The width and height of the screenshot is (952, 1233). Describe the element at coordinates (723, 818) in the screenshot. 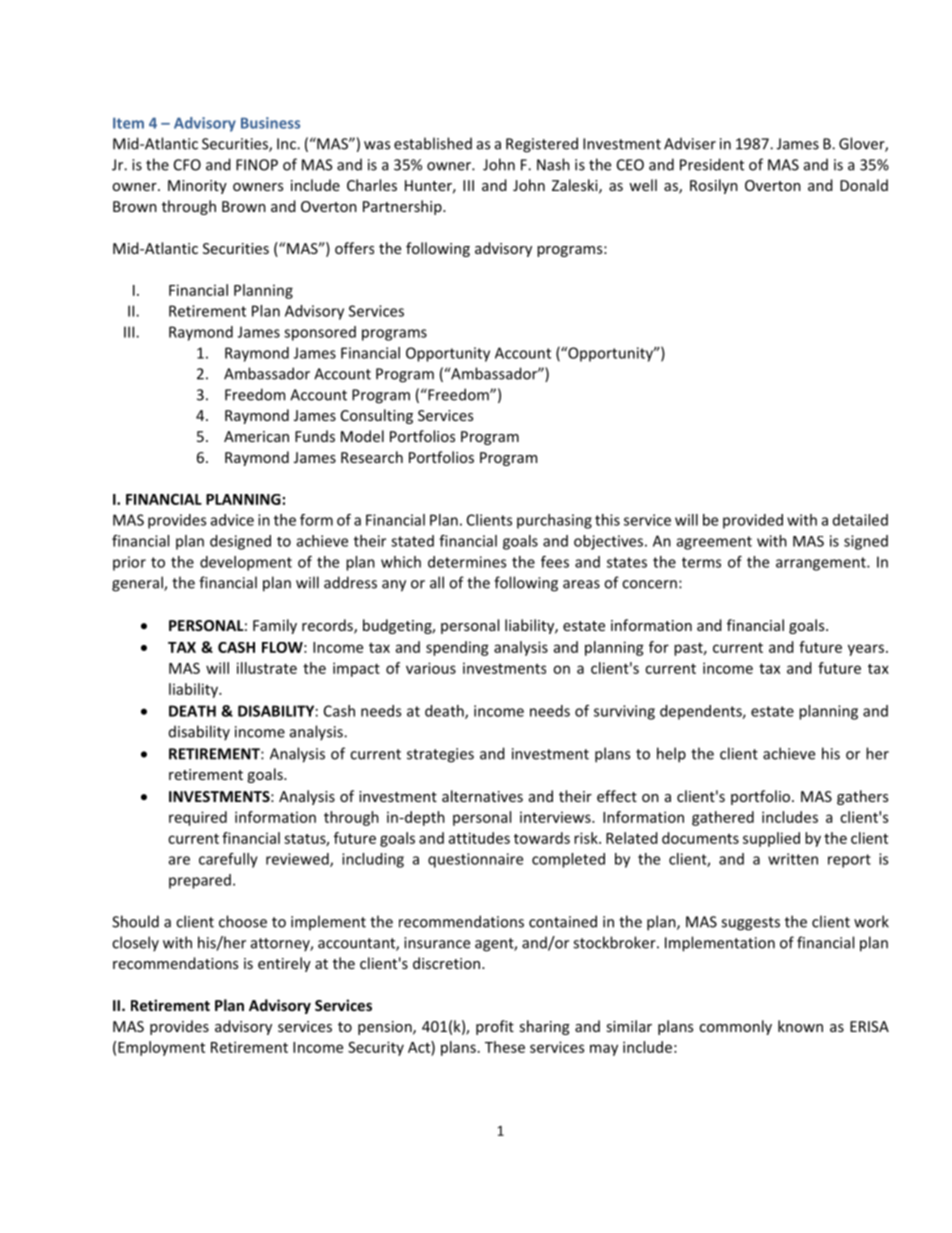

I see `gathered` at that location.
